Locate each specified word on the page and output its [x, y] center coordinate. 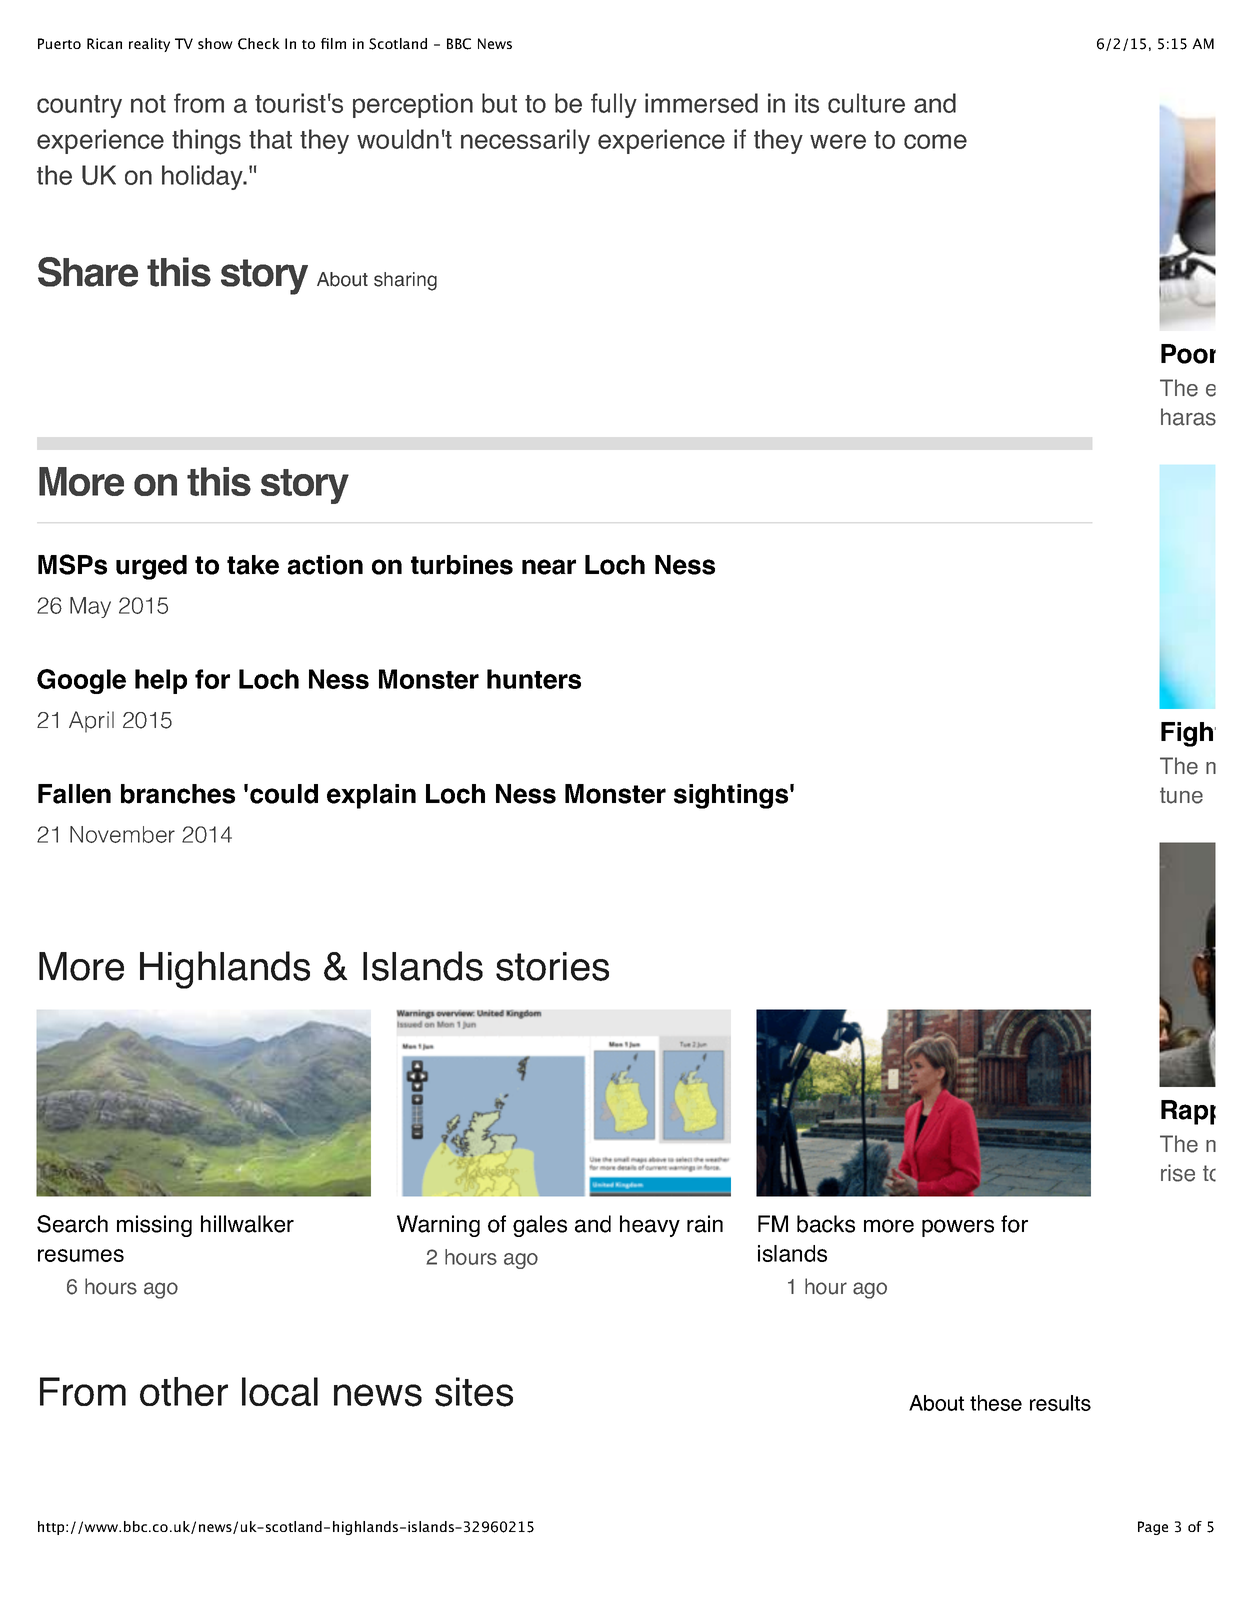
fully [614, 105]
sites [474, 1392]
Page [1153, 1528]
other [184, 1391]
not [148, 104]
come [935, 141]
